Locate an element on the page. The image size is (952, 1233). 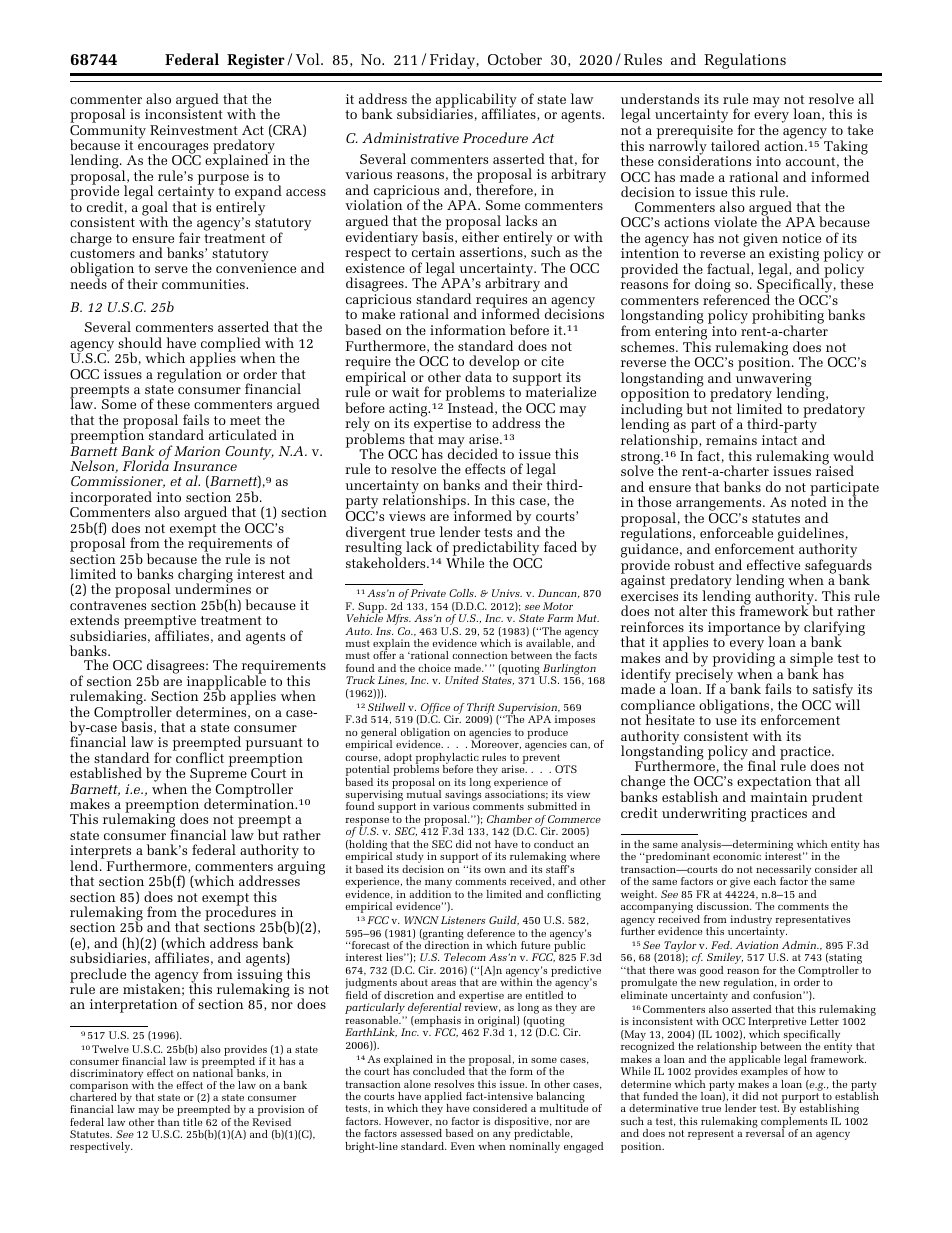
charging is located at coordinates (205, 576).
